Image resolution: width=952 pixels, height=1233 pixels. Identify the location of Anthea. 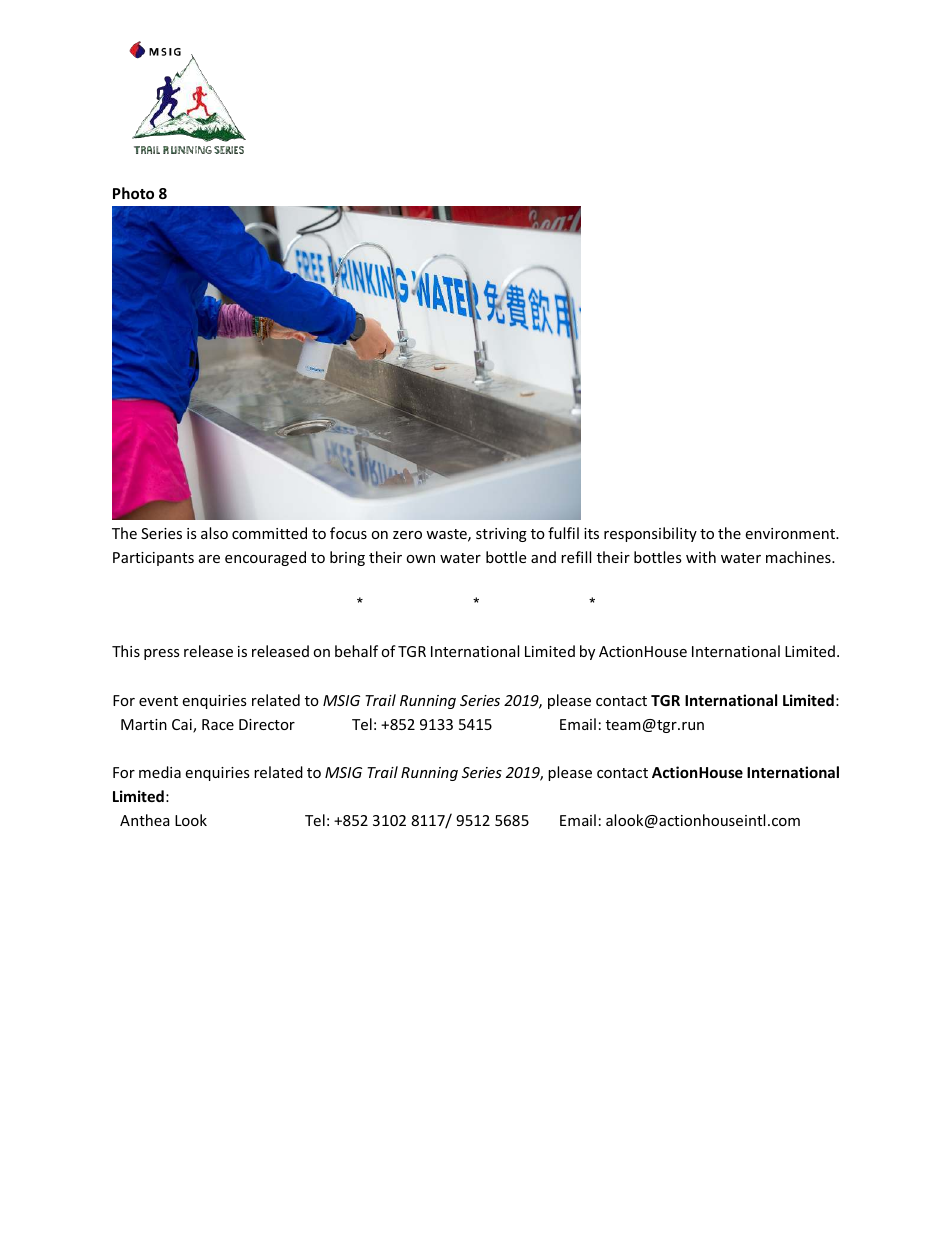
(145, 820).
